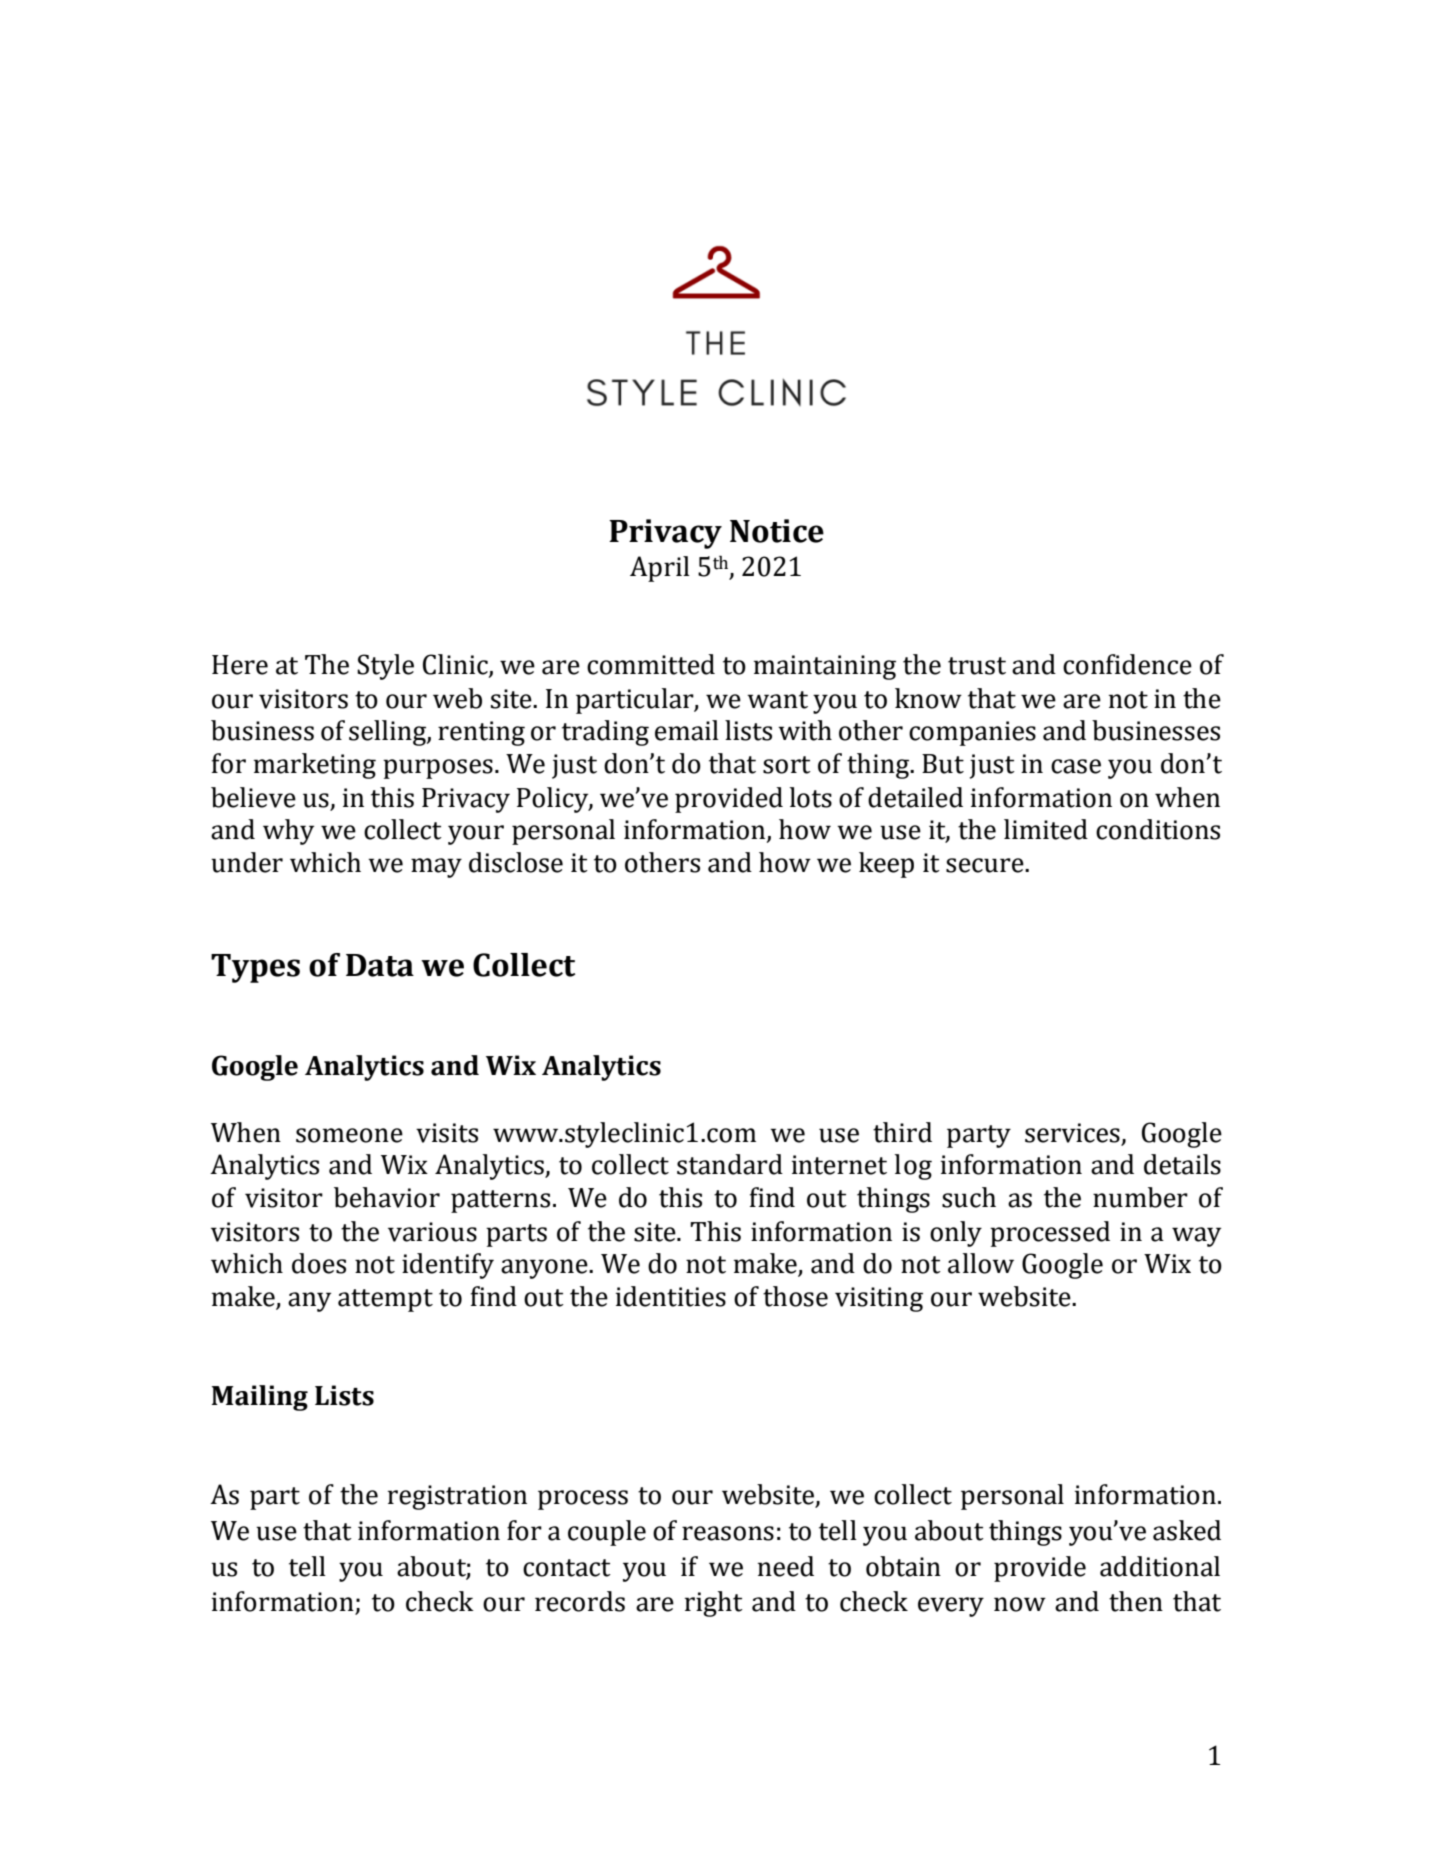 The width and height of the screenshot is (1433, 1855). I want to click on then, so click(1136, 1601).
